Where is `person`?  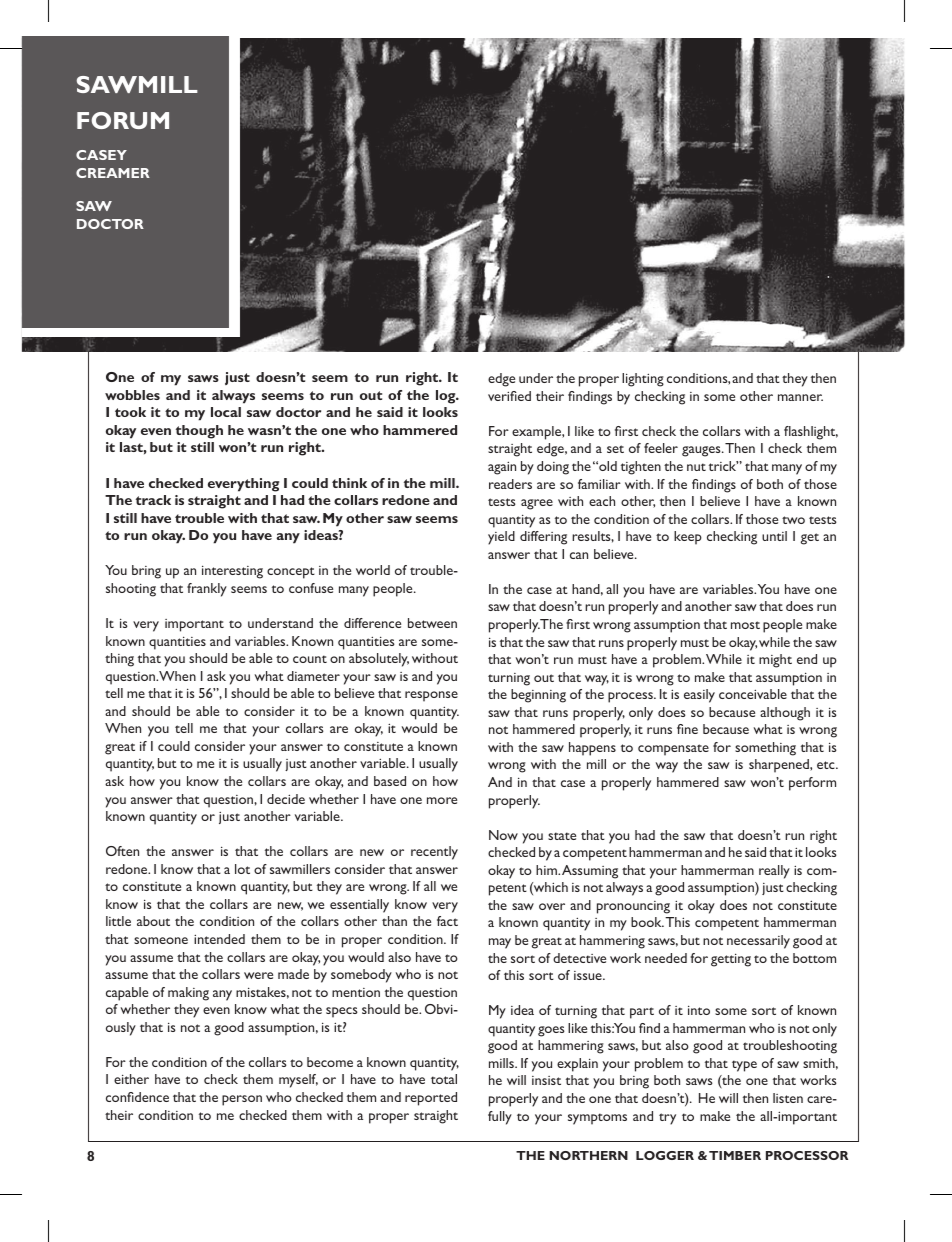
person is located at coordinates (242, 1100).
